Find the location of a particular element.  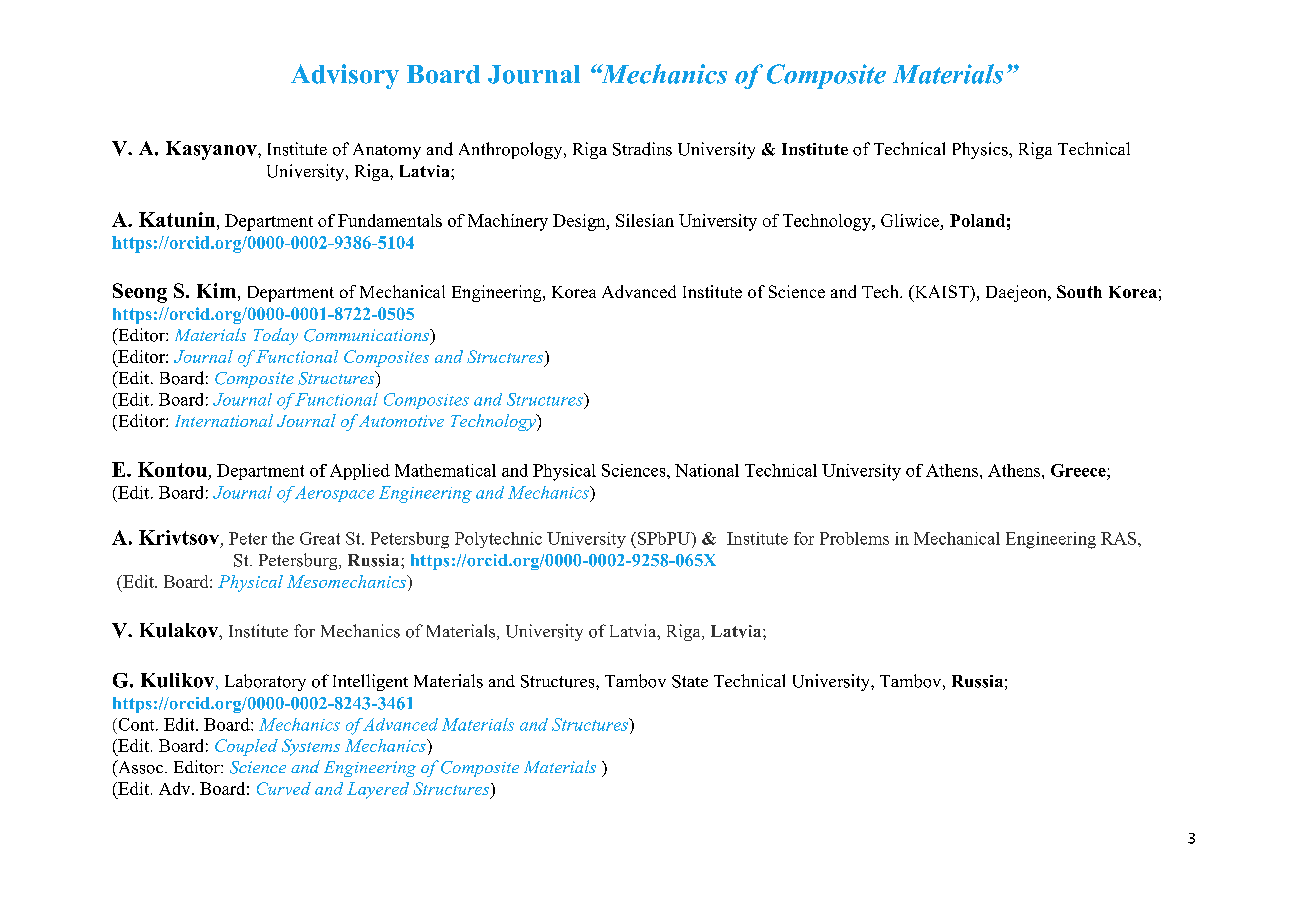

Mathematical is located at coordinates (445, 470).
